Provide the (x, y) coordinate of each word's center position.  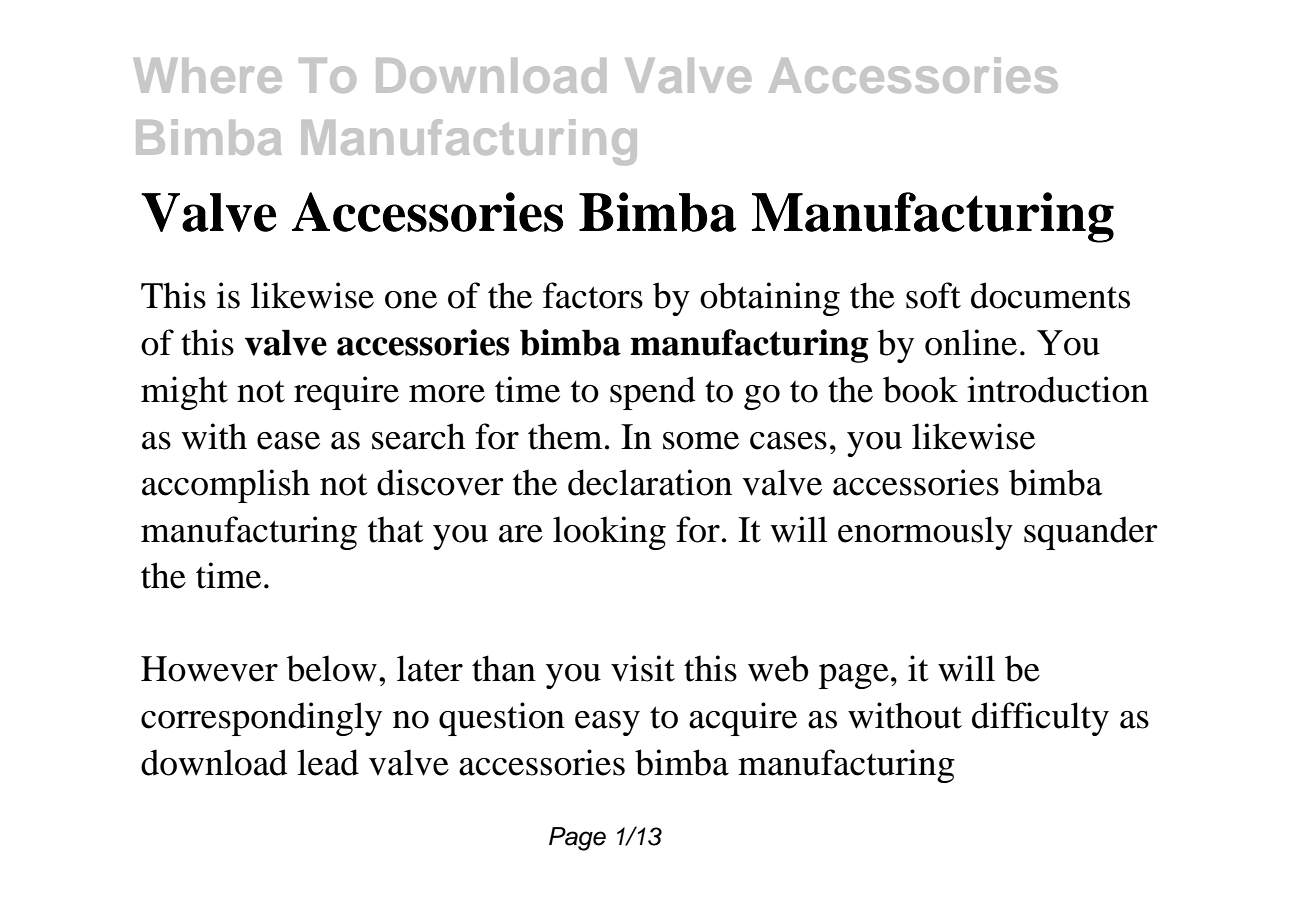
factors (593, 295)
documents (1050, 295)
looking (609, 533)
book (920, 389)
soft (933, 295)
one (411, 300)
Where (208, 75)
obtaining (770, 299)
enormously (925, 533)
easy (607, 723)
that (396, 529)
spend (653, 393)
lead (328, 762)
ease (288, 441)
